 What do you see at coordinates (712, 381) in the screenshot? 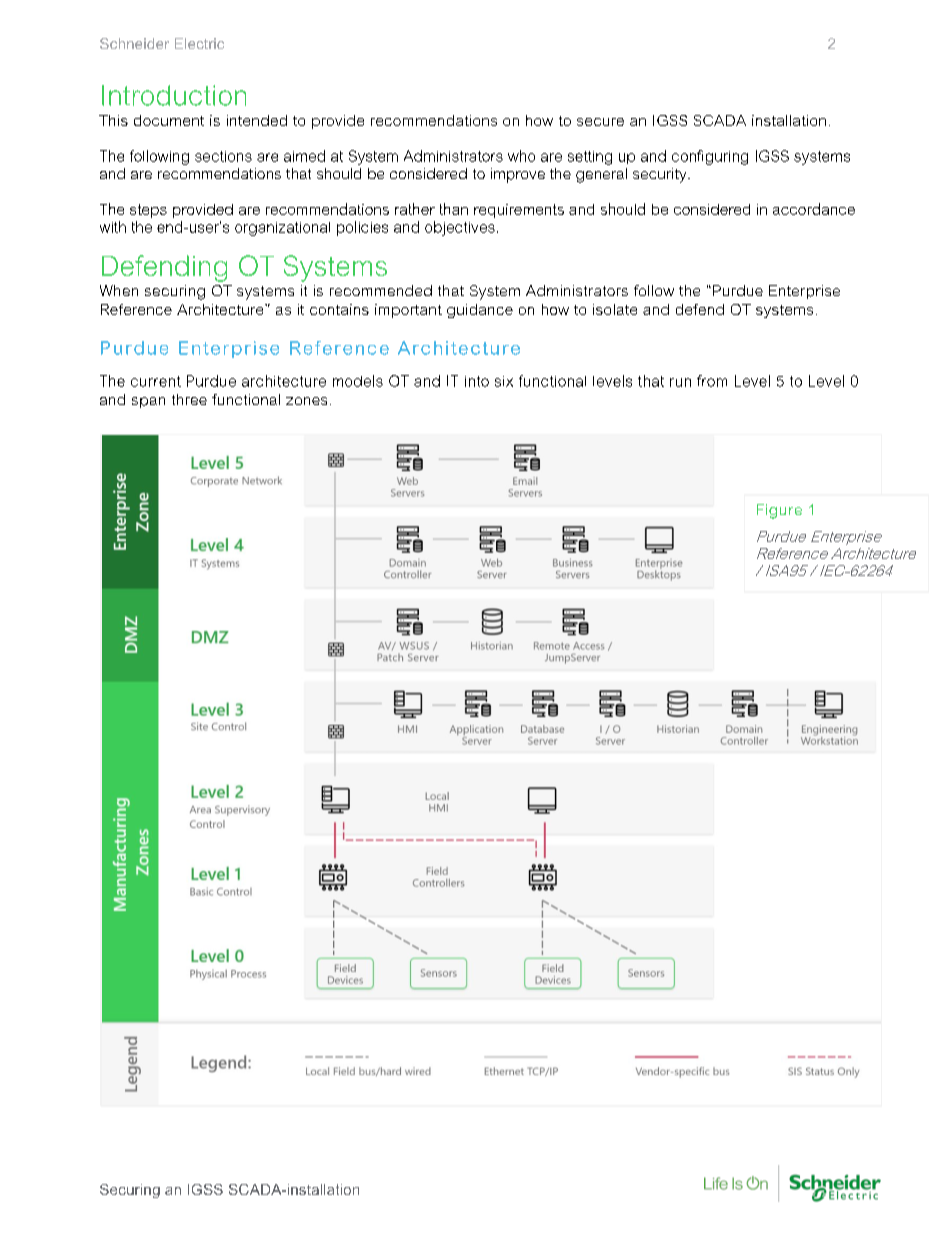
I see `from` at bounding box center [712, 381].
